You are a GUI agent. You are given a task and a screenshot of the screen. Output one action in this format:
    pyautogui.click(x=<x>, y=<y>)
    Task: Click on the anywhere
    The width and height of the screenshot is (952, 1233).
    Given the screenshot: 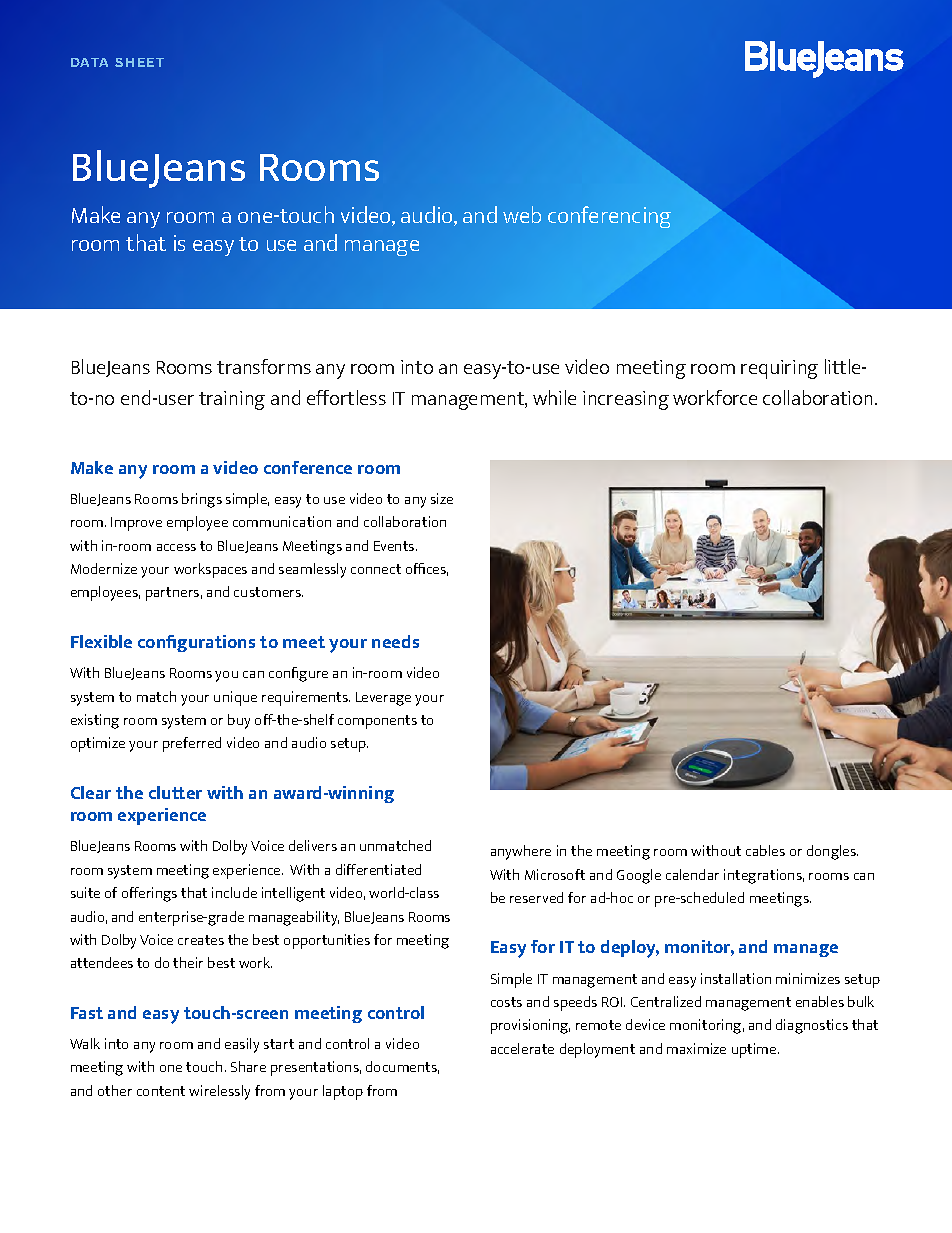 What is the action you would take?
    pyautogui.click(x=521, y=852)
